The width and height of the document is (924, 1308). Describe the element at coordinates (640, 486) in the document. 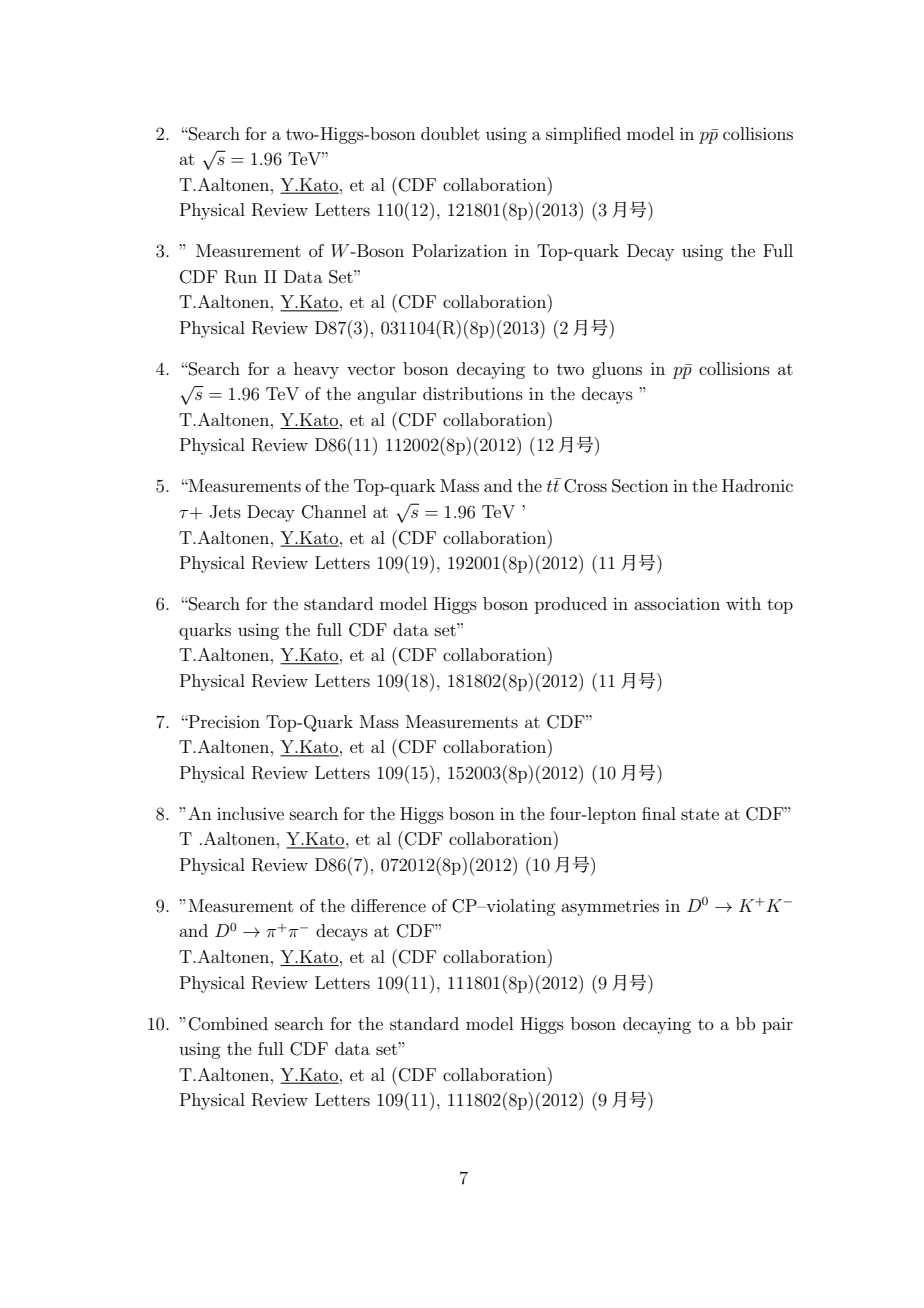

I see `Section` at that location.
